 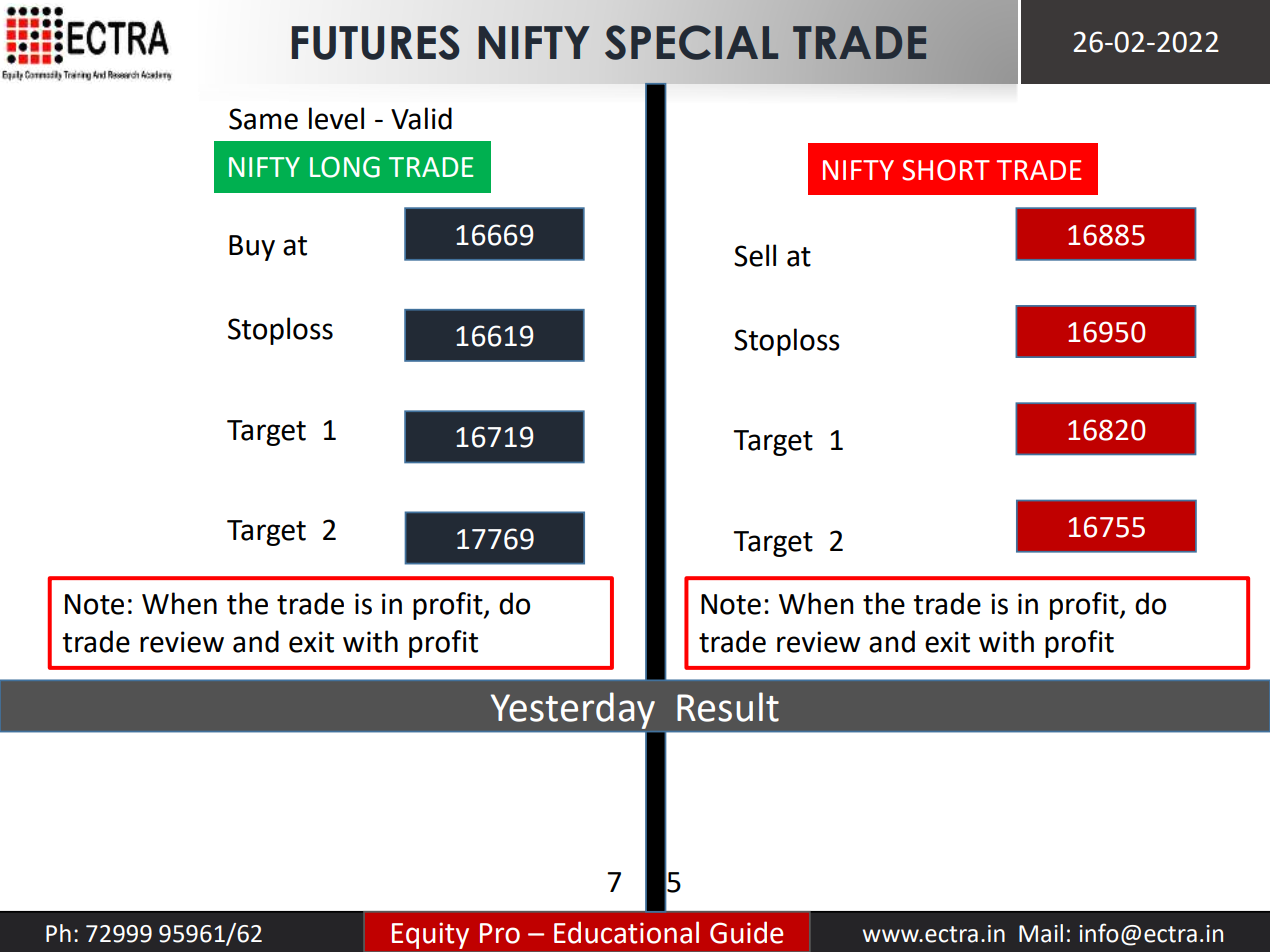 What do you see at coordinates (376, 42) in the document?
I see `FUTURES` at bounding box center [376, 42].
